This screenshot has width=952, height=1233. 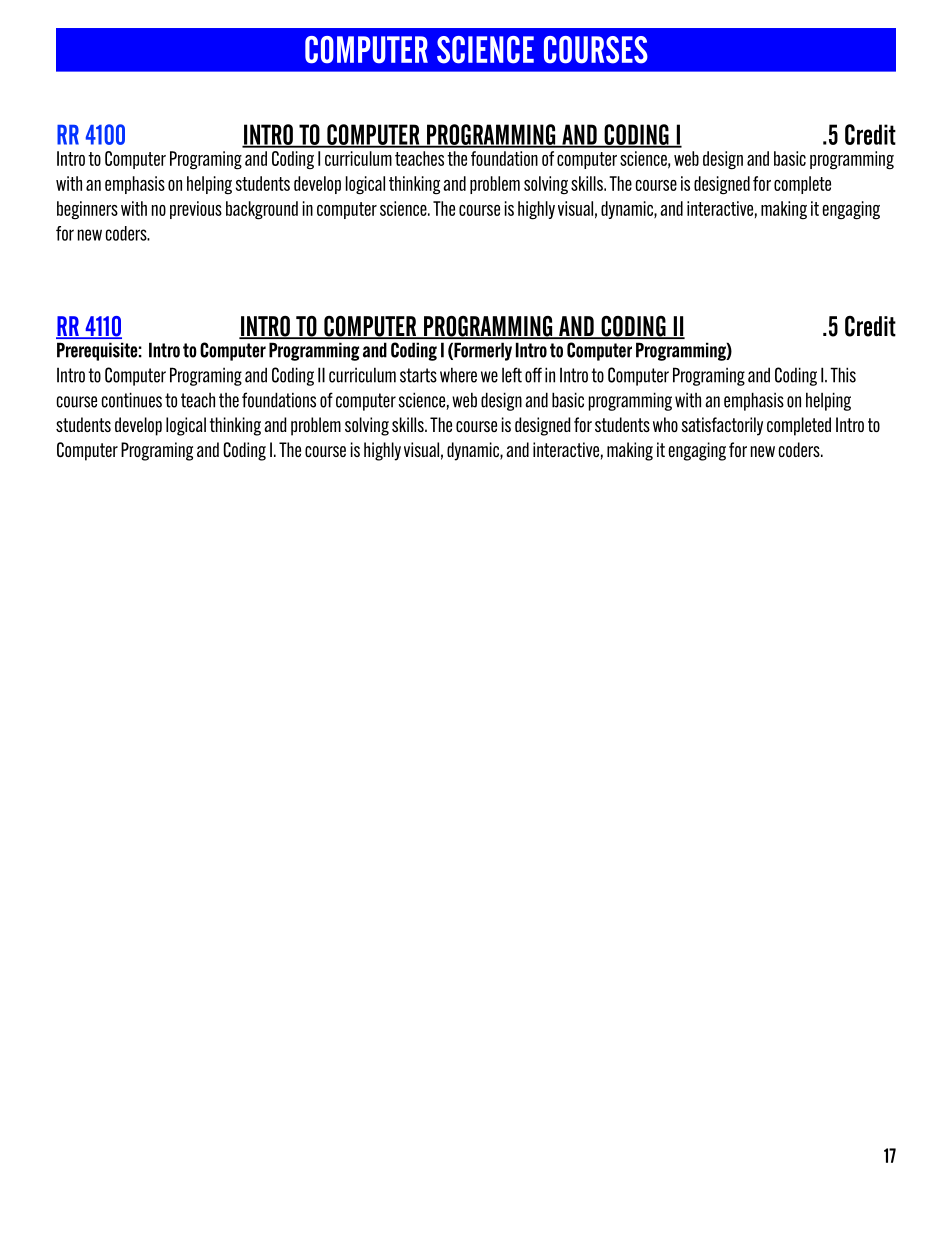 I want to click on beginners, so click(x=87, y=210).
